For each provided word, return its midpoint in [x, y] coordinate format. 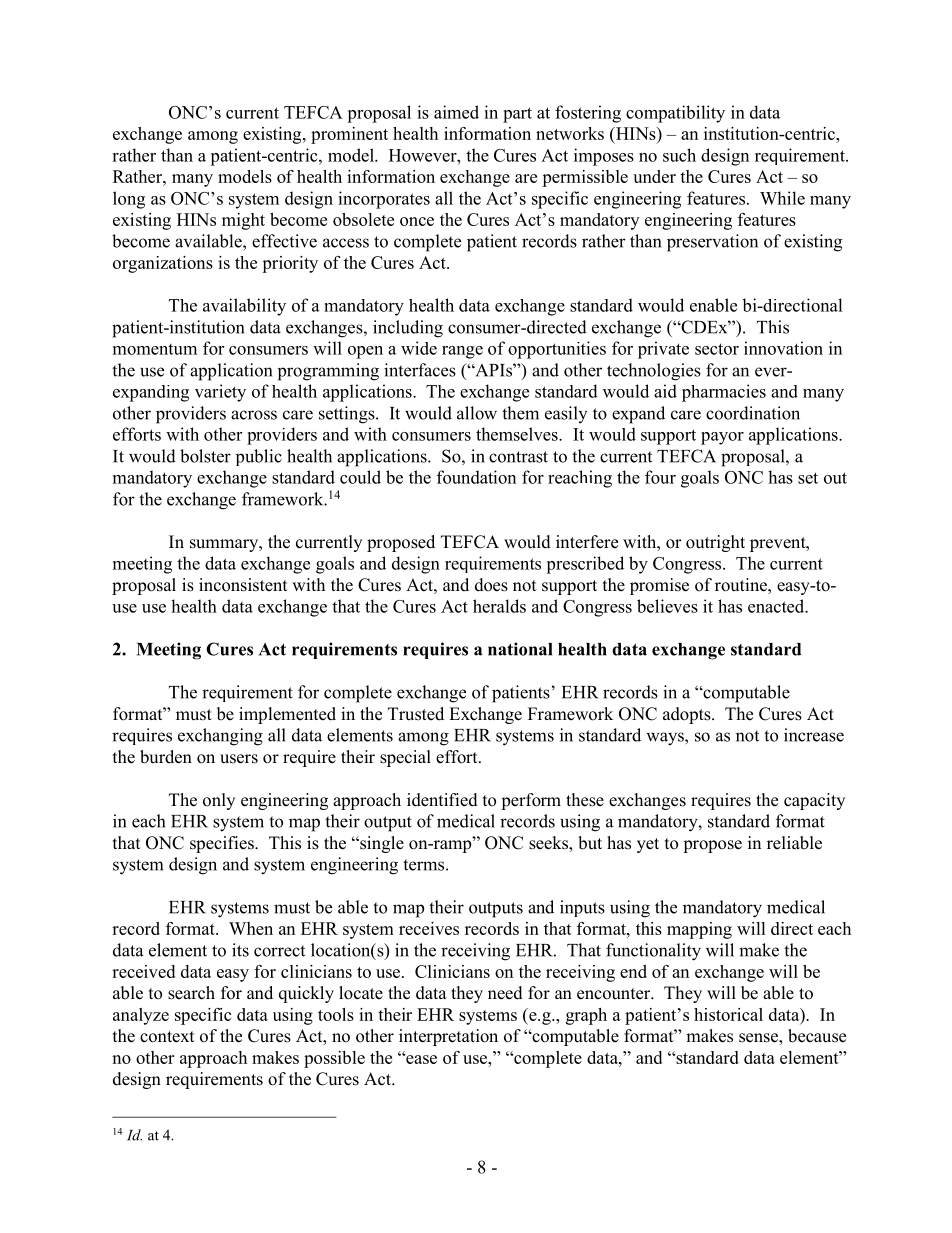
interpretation [448, 1037]
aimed [456, 112]
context [167, 1037]
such [679, 155]
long [129, 200]
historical [728, 1014]
